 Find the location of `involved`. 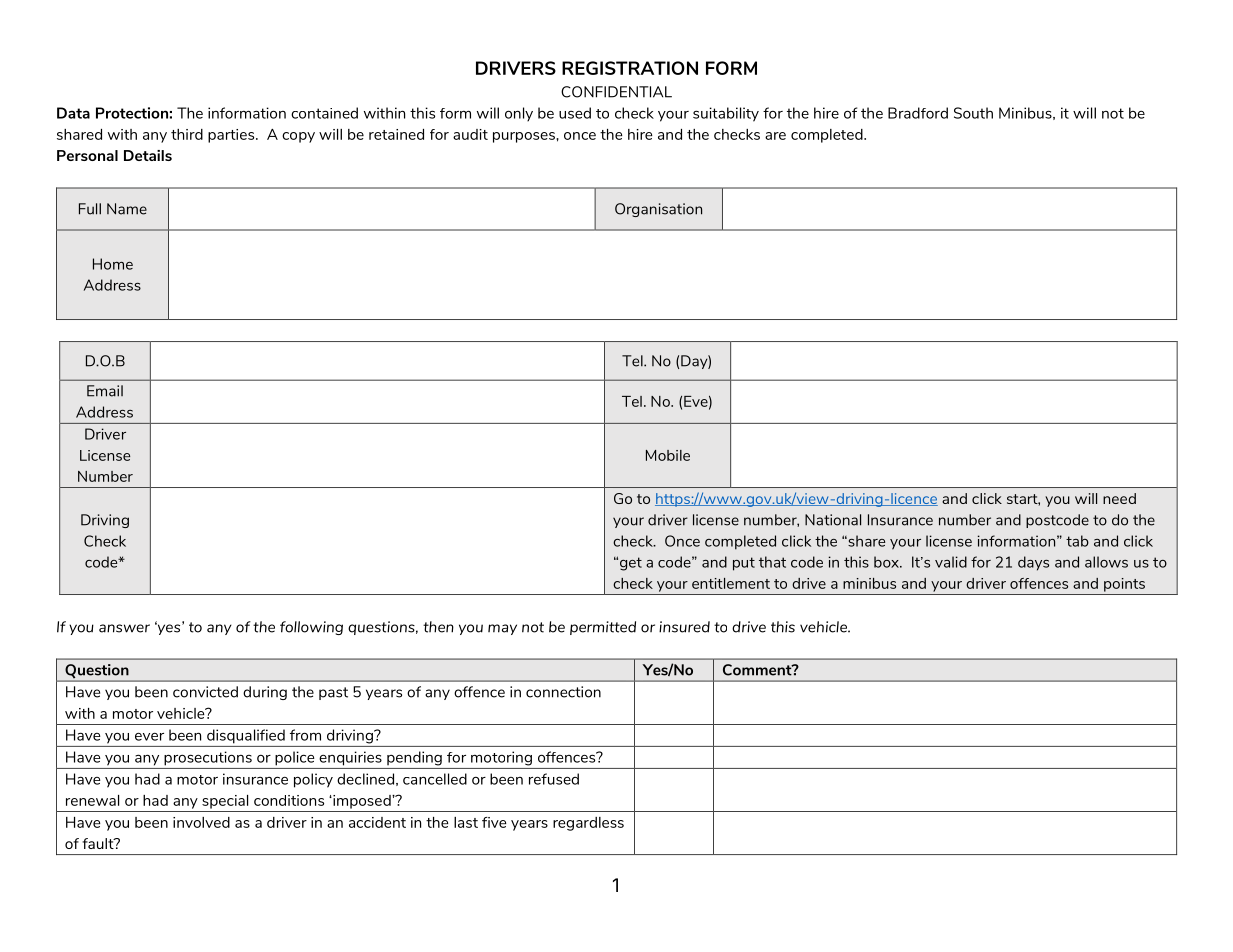

involved is located at coordinates (201, 822).
